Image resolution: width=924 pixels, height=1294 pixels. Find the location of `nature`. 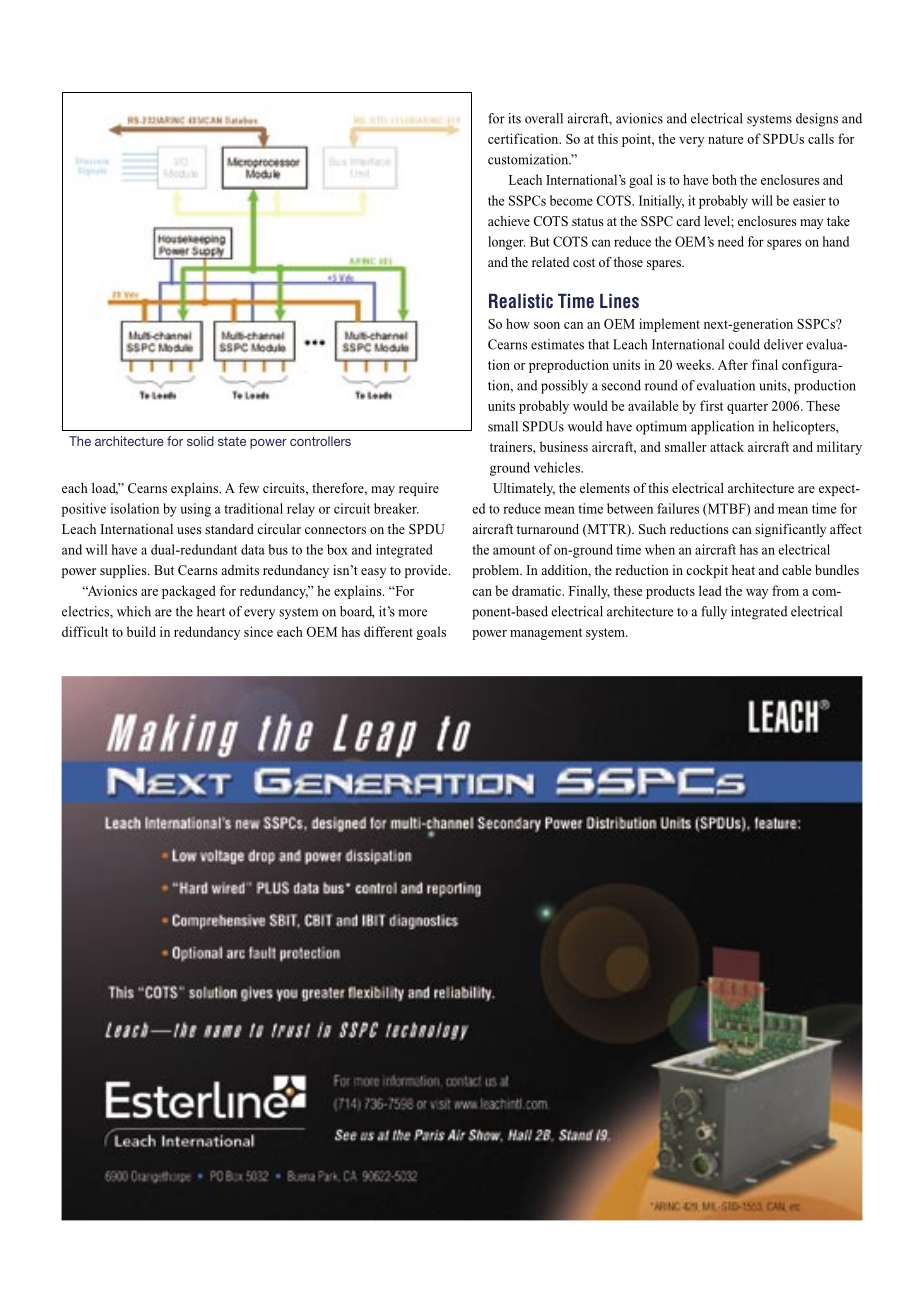

nature is located at coordinates (725, 139).
